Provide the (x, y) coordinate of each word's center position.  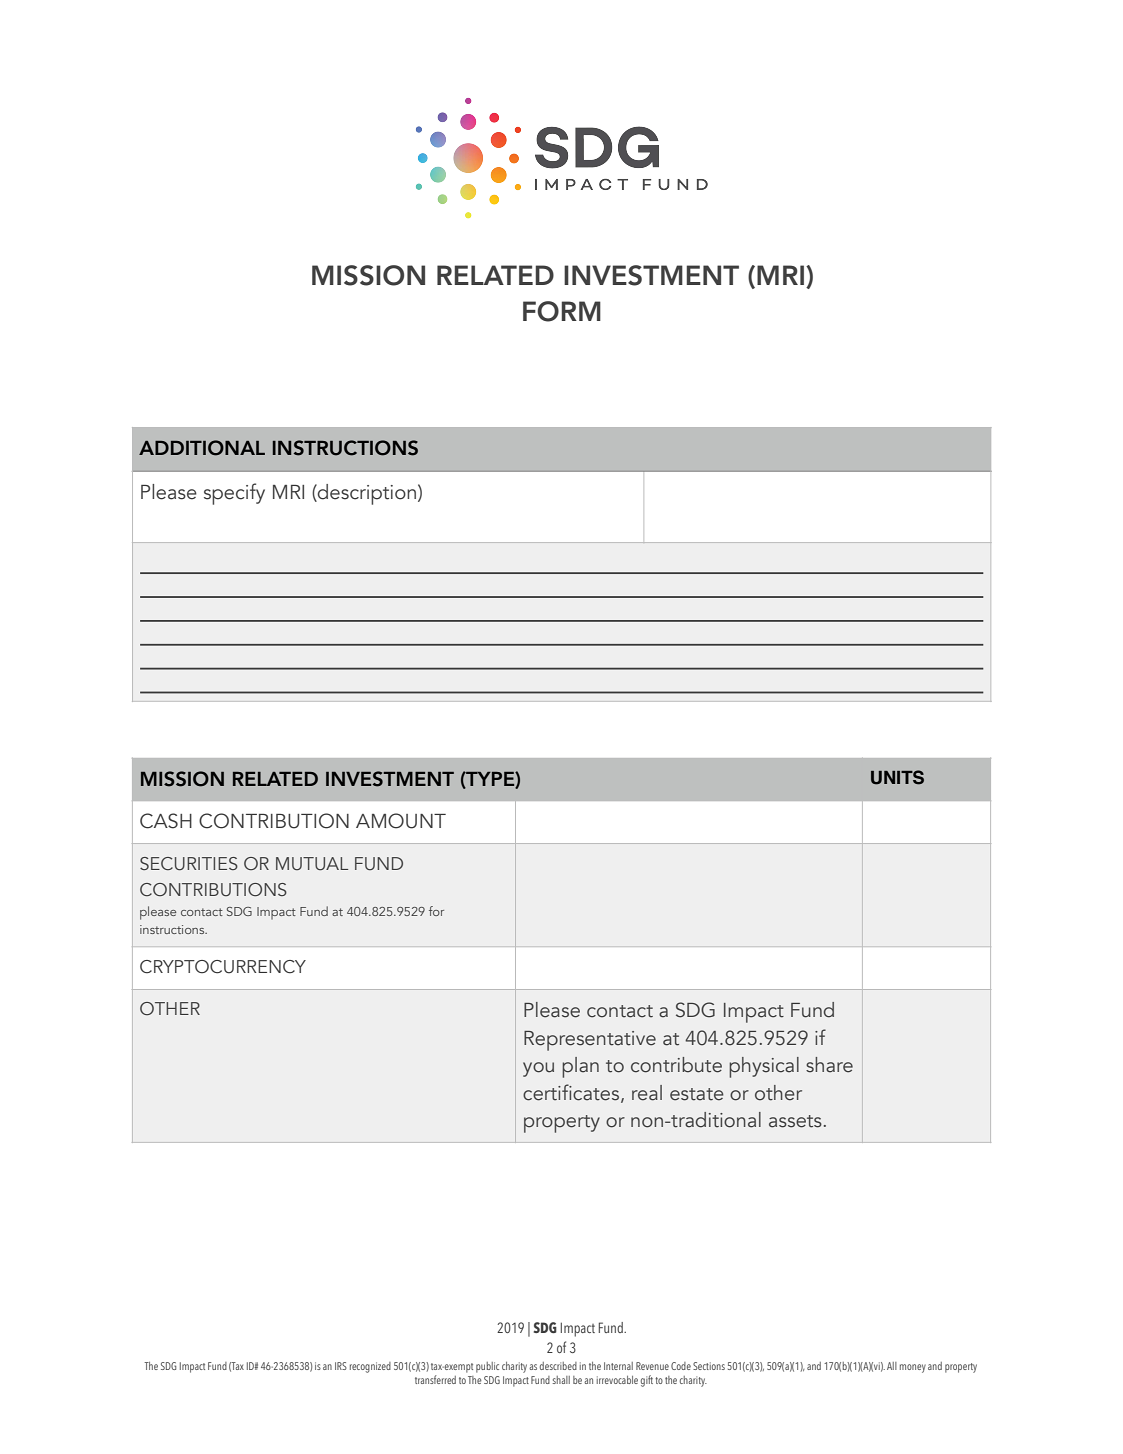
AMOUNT (401, 821)
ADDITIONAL (202, 448)
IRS (341, 1366)
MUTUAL (312, 864)
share (829, 1065)
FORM (562, 311)
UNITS (897, 777)
